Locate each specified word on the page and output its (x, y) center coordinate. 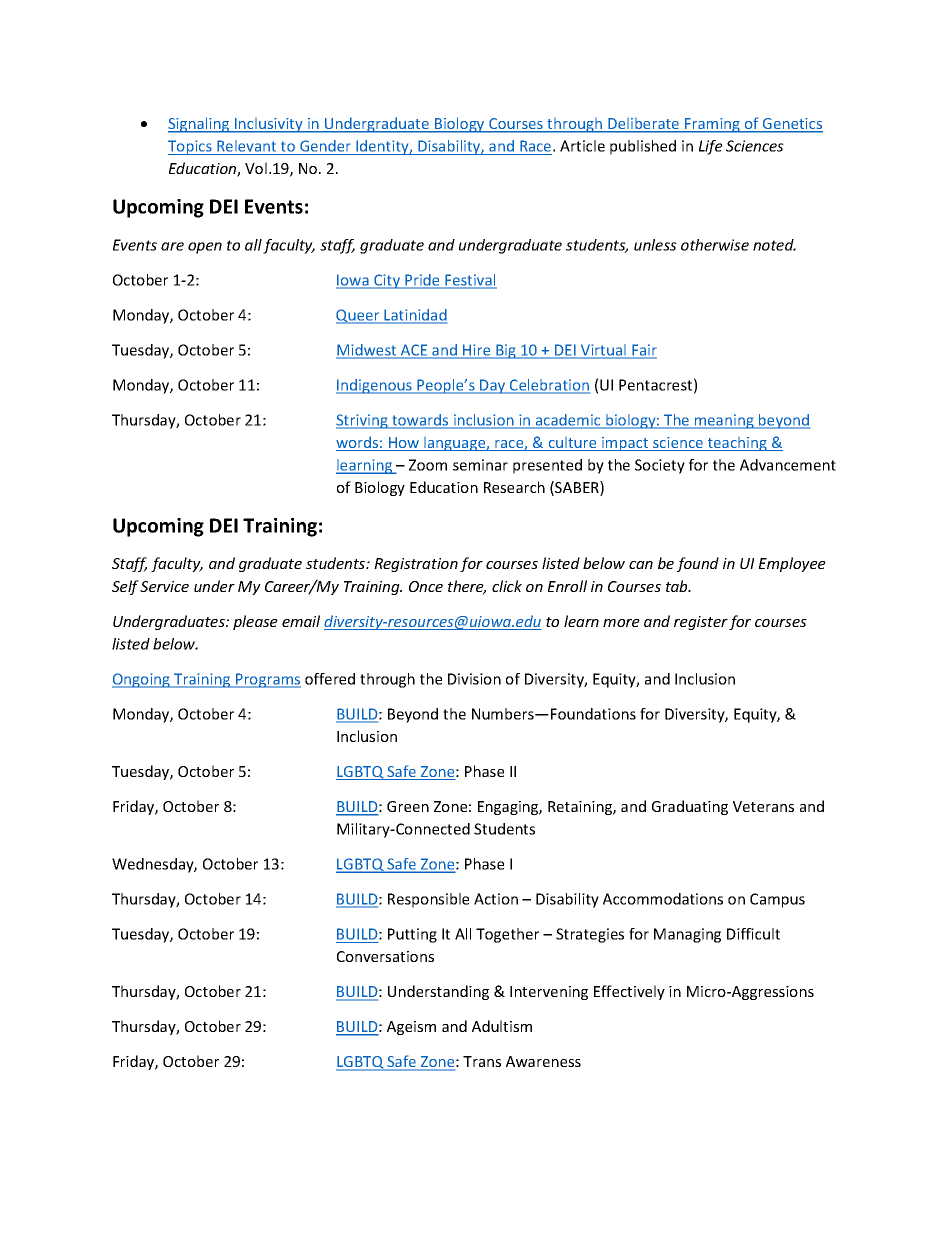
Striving (363, 421)
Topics (191, 147)
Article (582, 146)
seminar (480, 465)
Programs (267, 680)
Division (474, 679)
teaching (737, 444)
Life (711, 147)
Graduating (690, 807)
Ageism (411, 1028)
